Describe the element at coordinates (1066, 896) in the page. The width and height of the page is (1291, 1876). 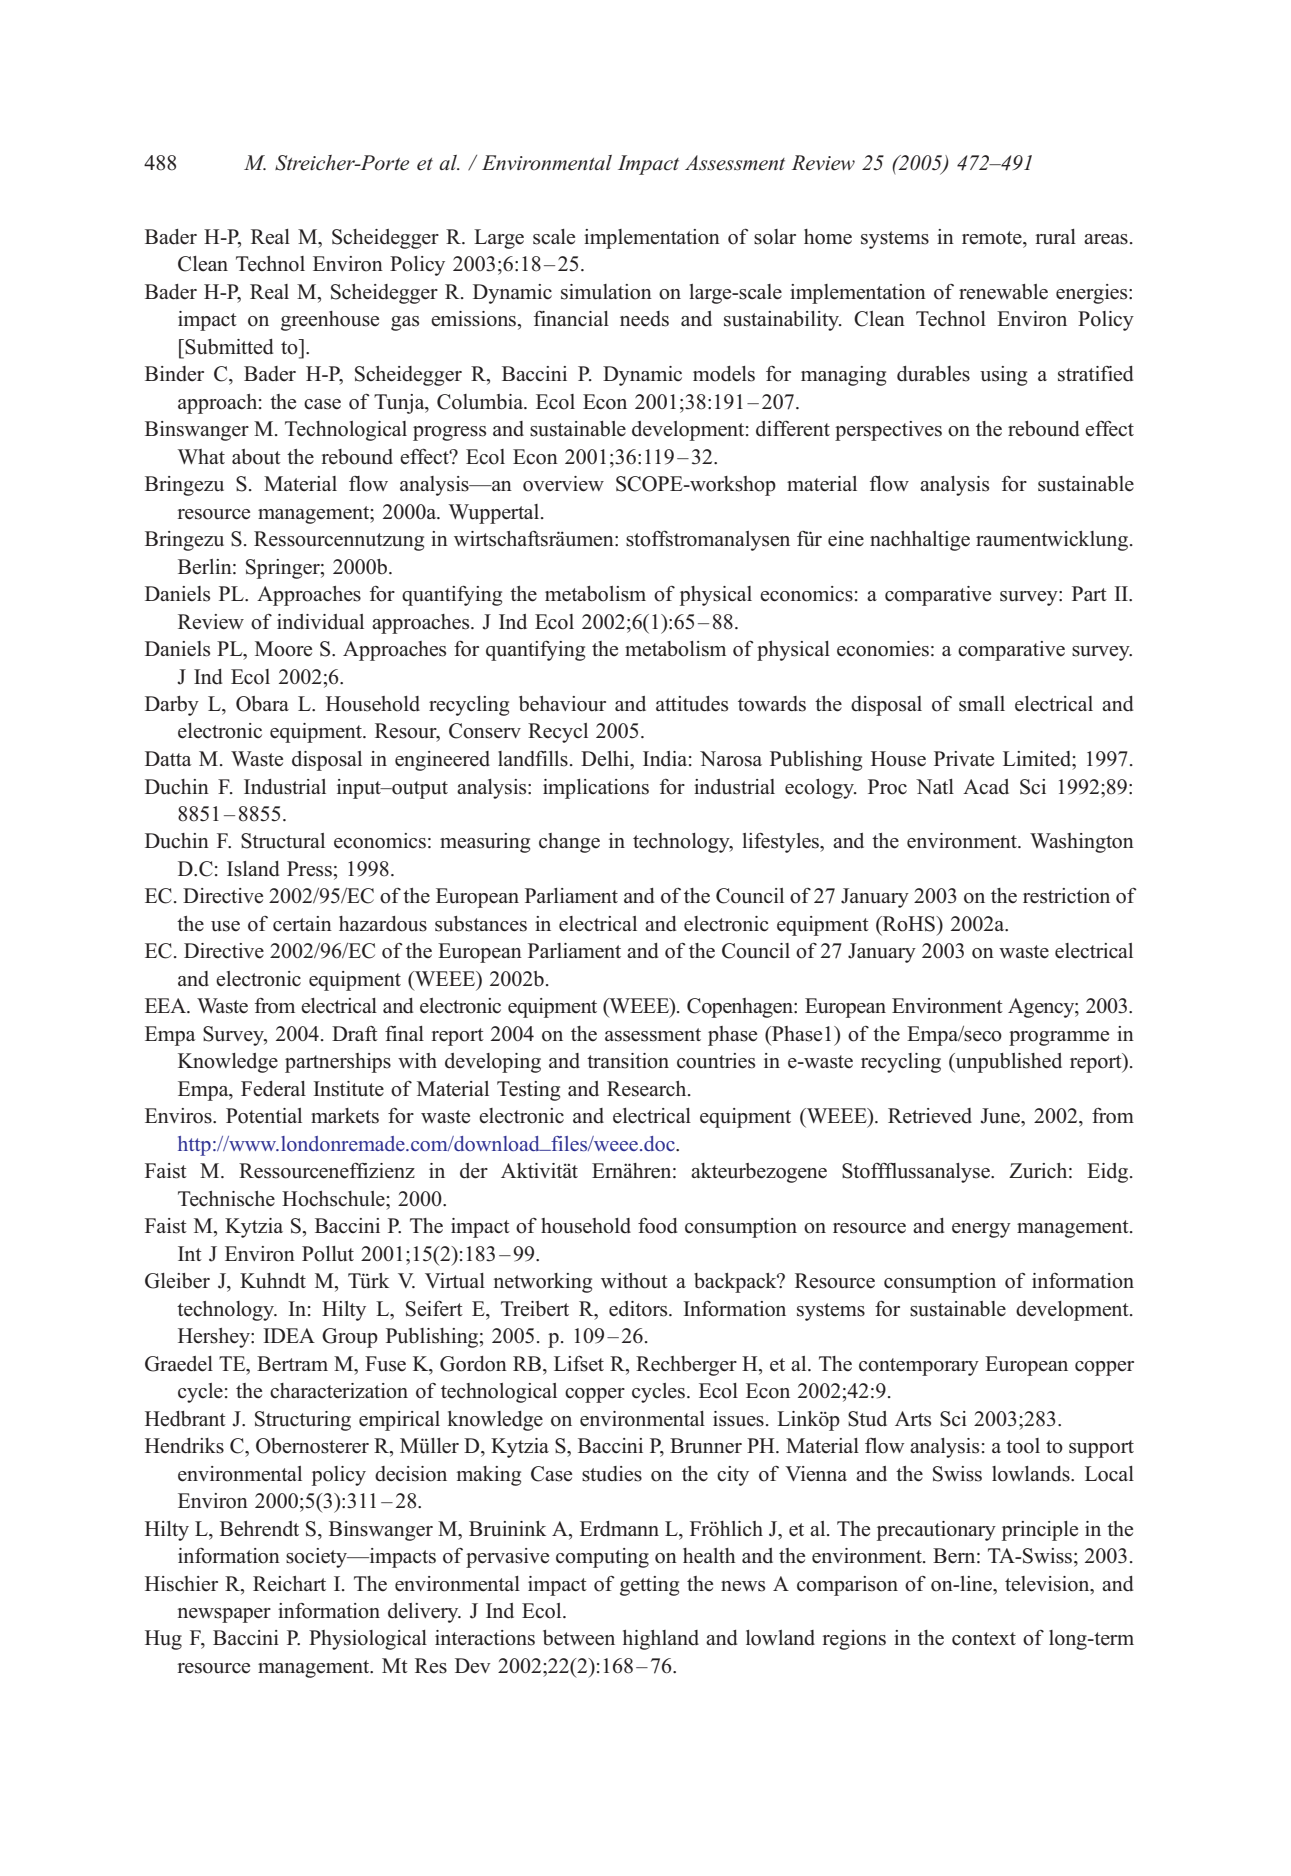
I see `restriction` at that location.
